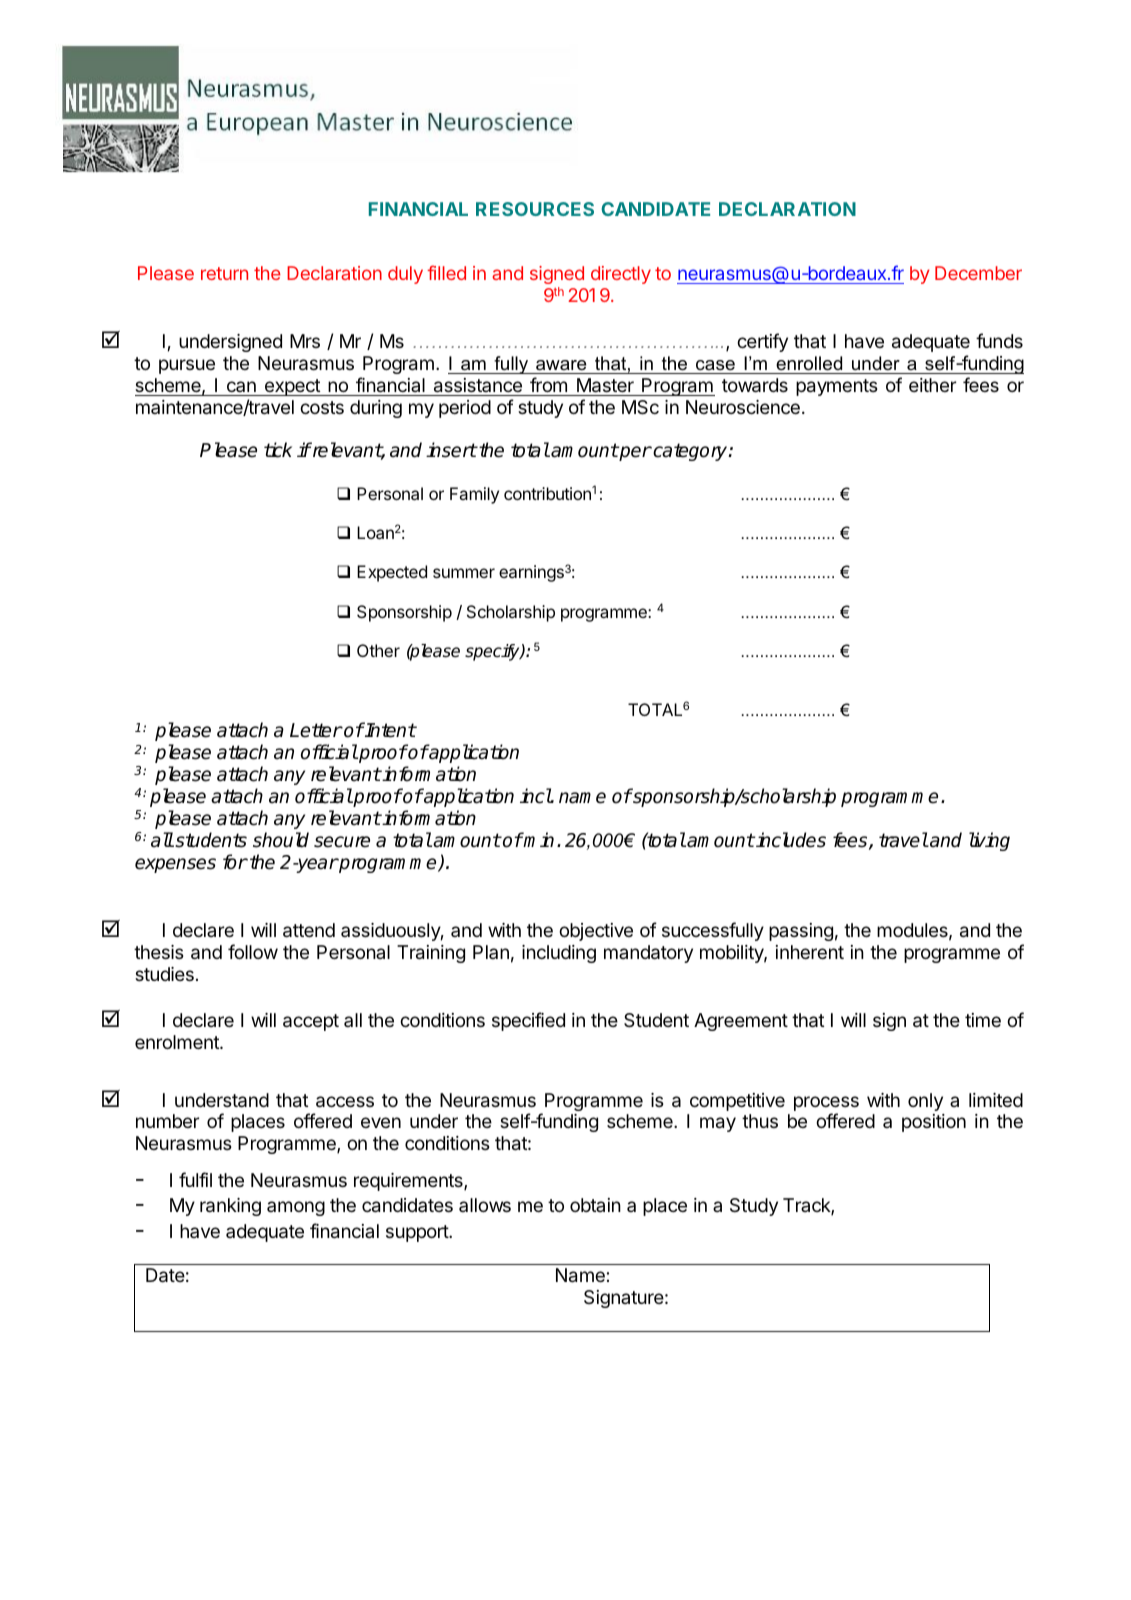  I want to click on position, so click(934, 1123).
